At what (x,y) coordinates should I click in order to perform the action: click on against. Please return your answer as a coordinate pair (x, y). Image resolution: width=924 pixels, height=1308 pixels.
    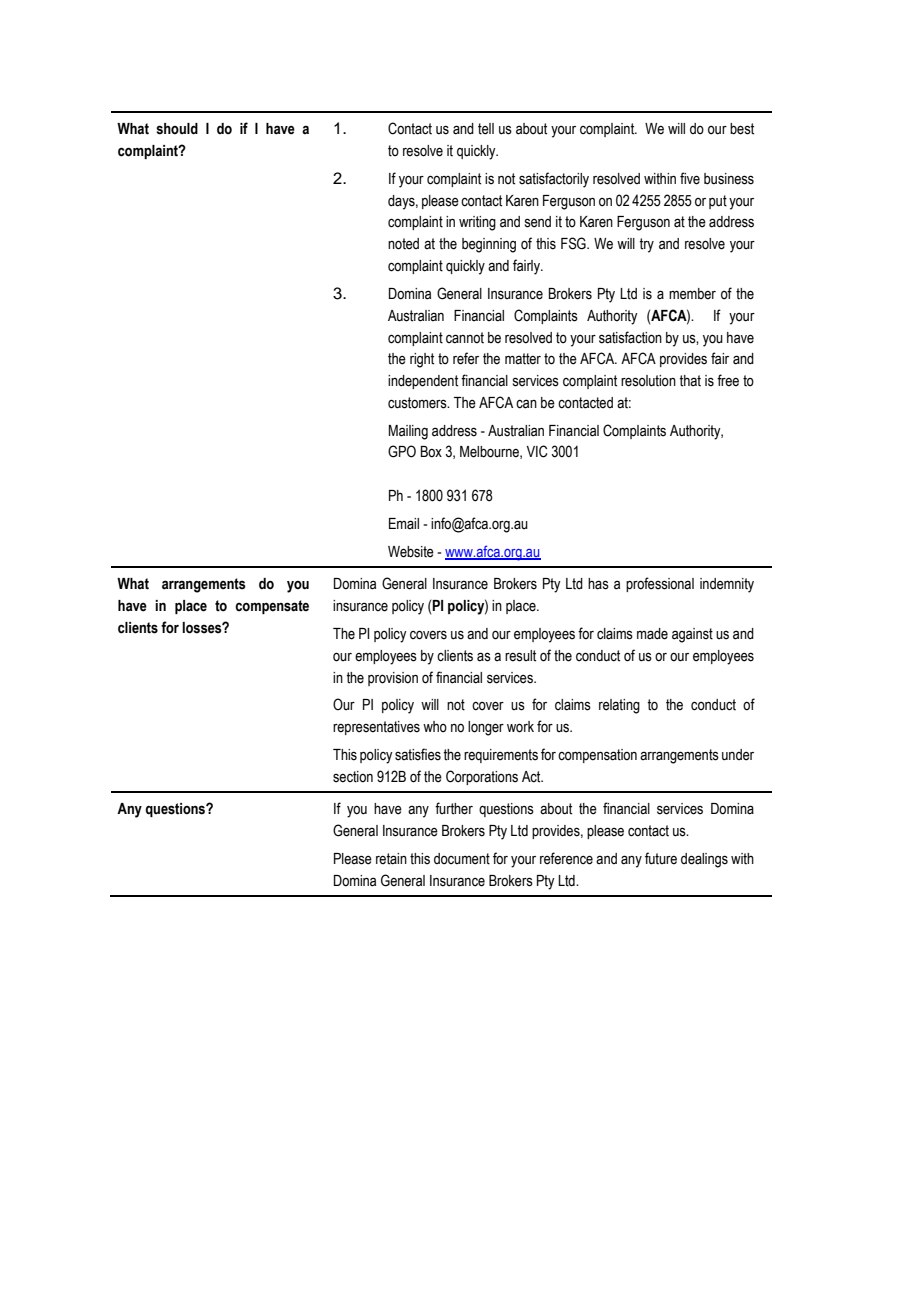
    Looking at the image, I should click on (692, 635).
